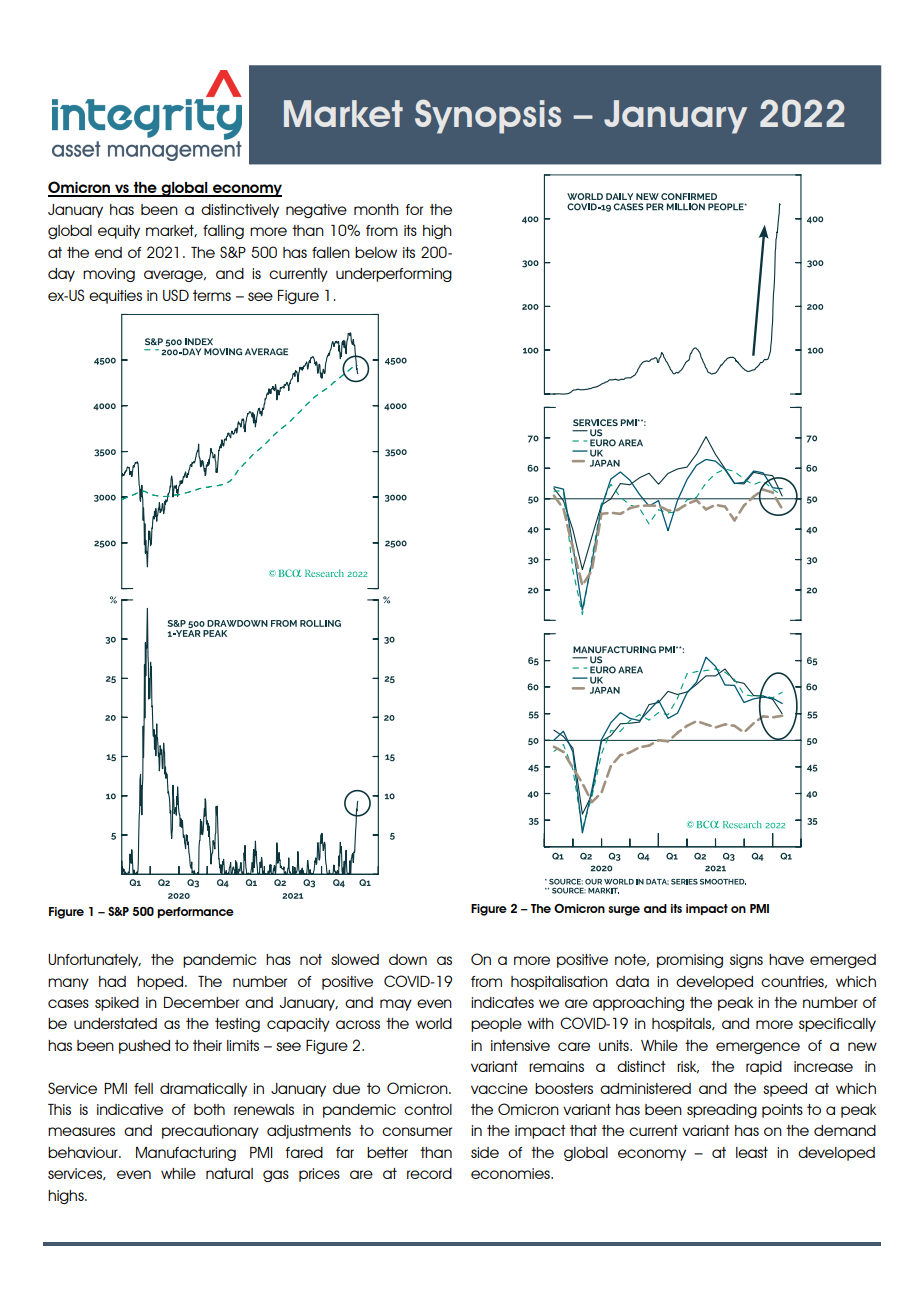  Describe the element at coordinates (119, 232) in the screenshot. I see `equity` at that location.
